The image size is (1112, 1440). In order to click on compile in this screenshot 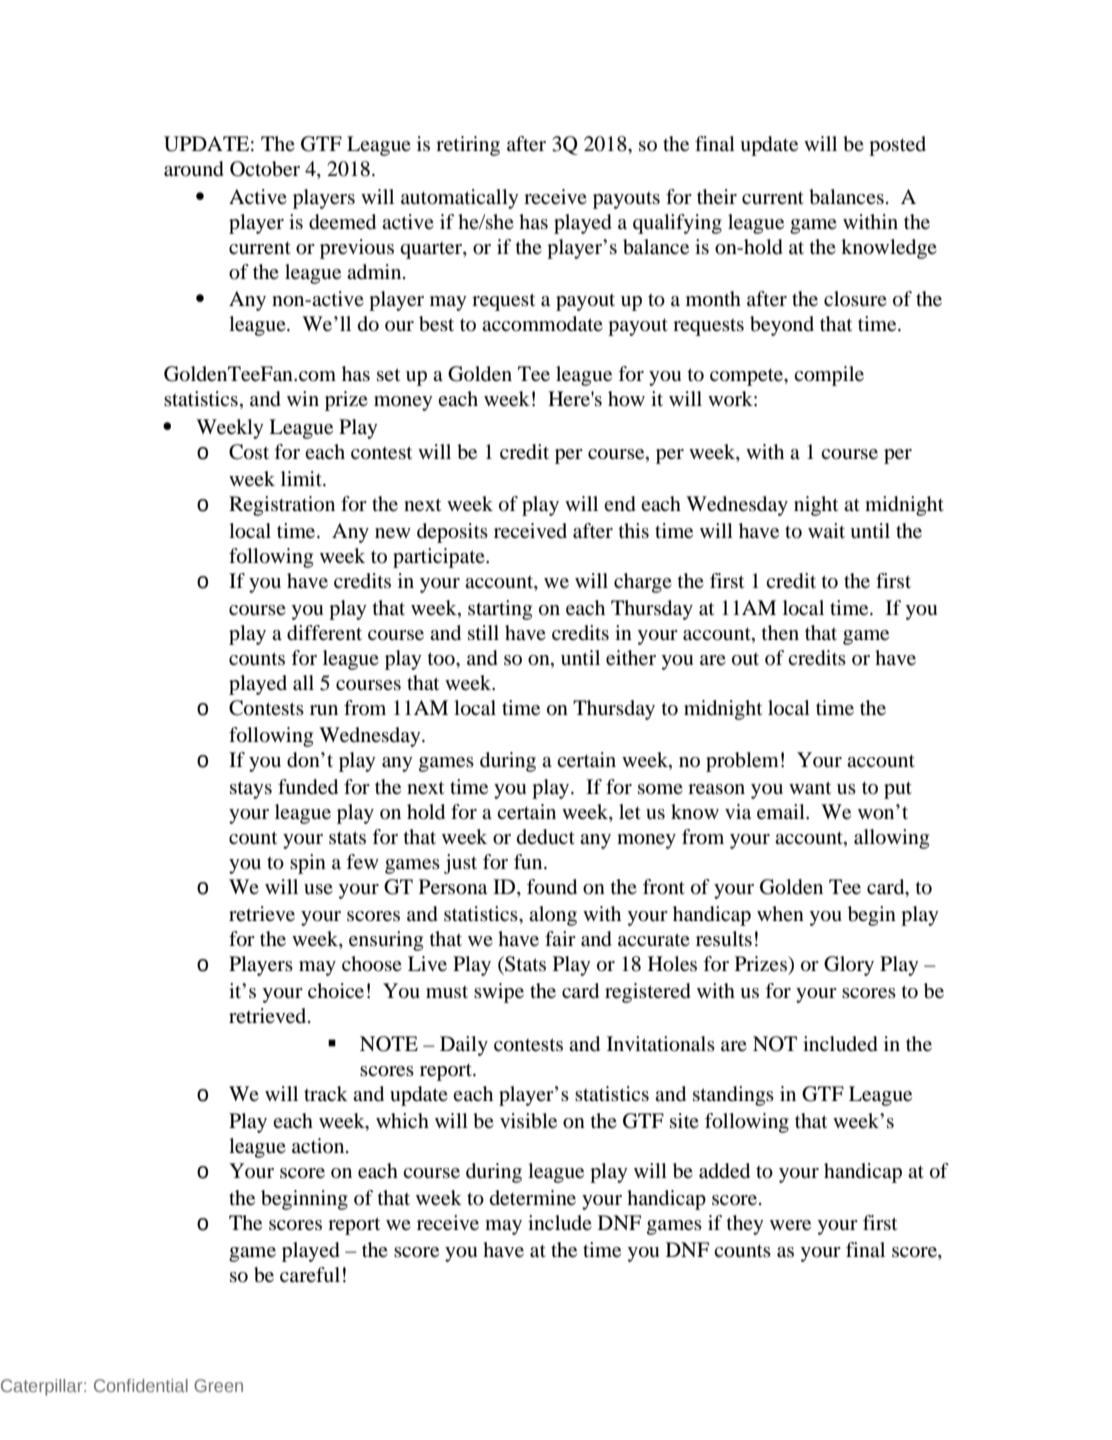, I will do `click(829, 376)`.
